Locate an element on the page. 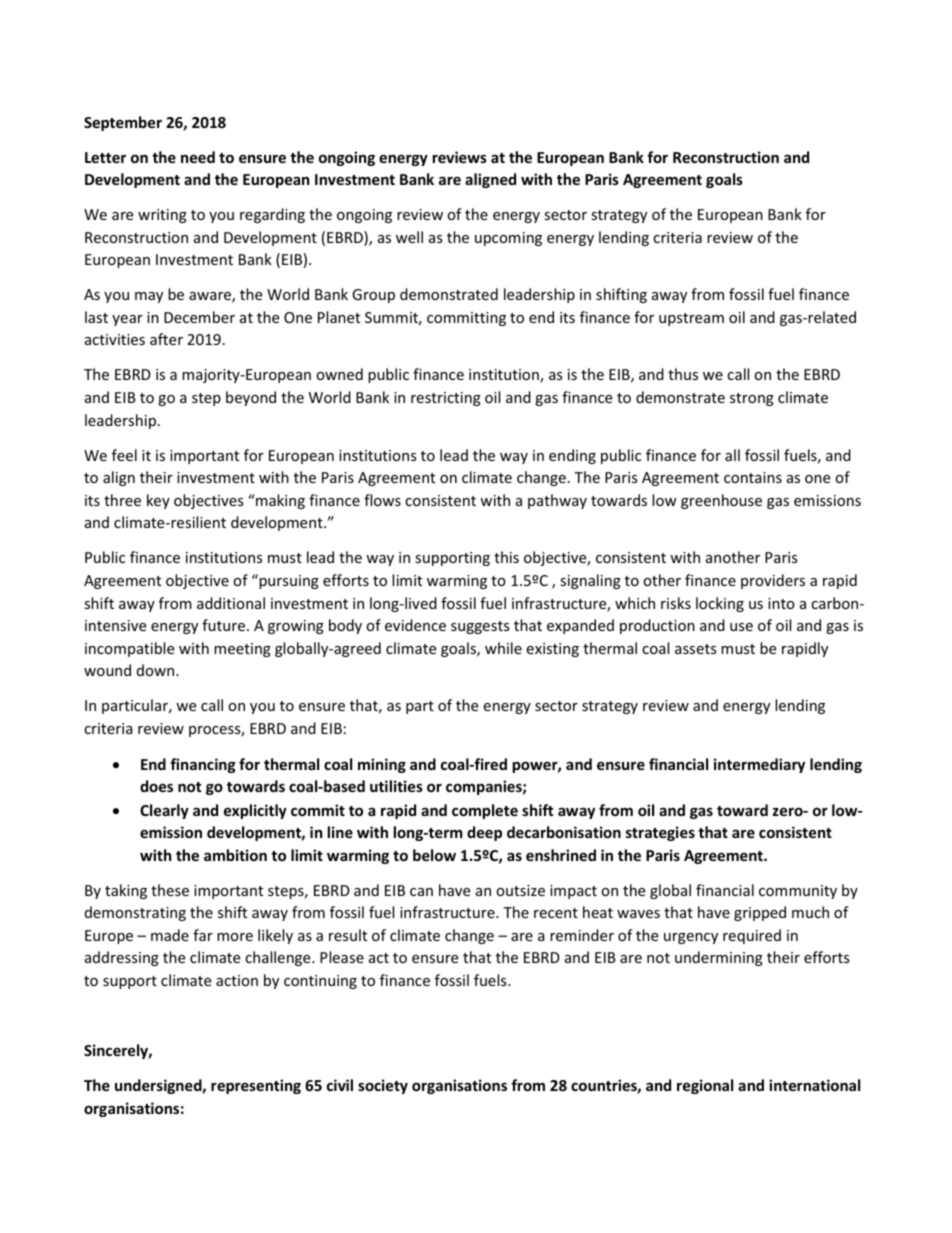 Image resolution: width=952 pixels, height=1233 pixels. these is located at coordinates (170, 890).
